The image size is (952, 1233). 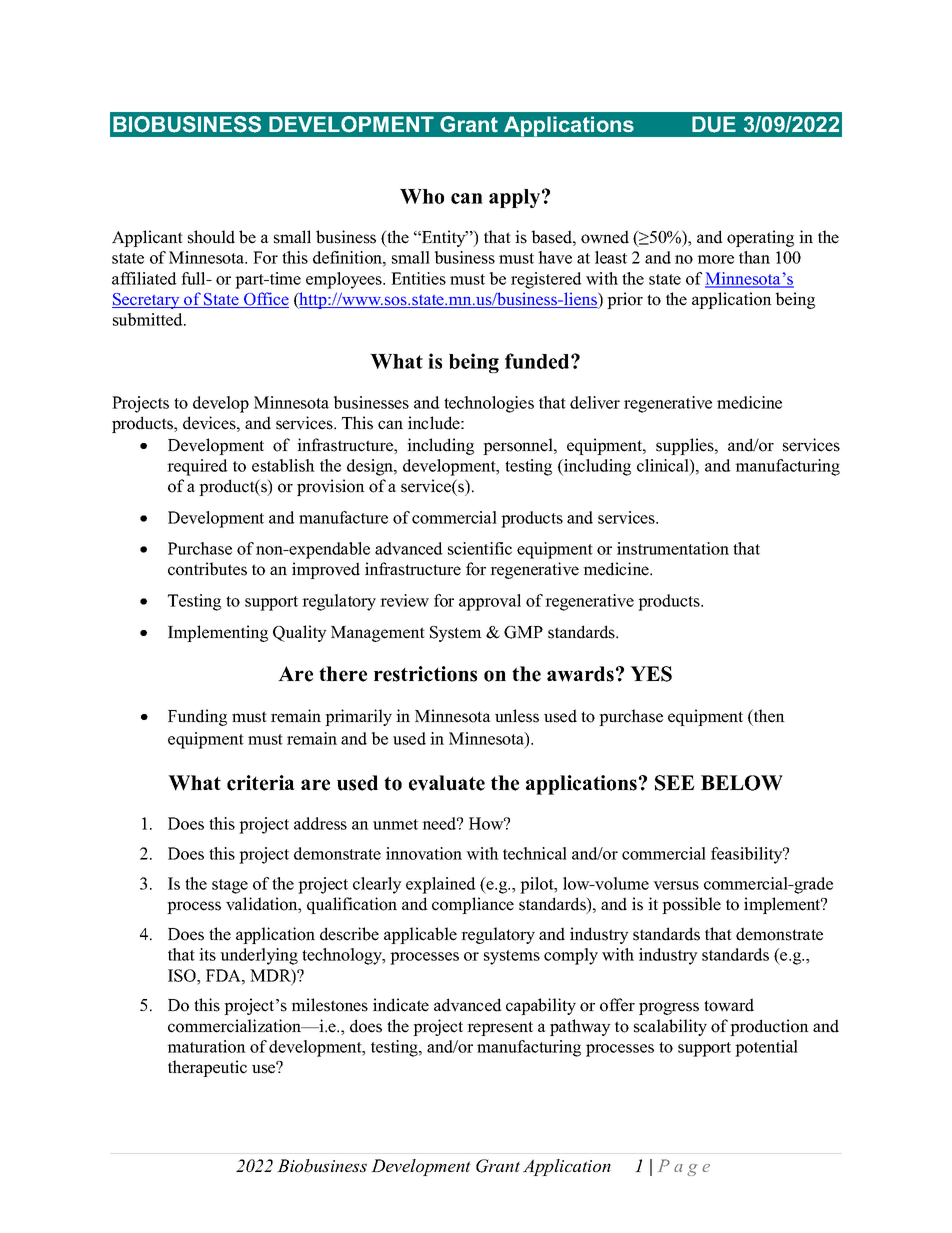 What do you see at coordinates (714, 124) in the page?
I see `DUE` at bounding box center [714, 124].
